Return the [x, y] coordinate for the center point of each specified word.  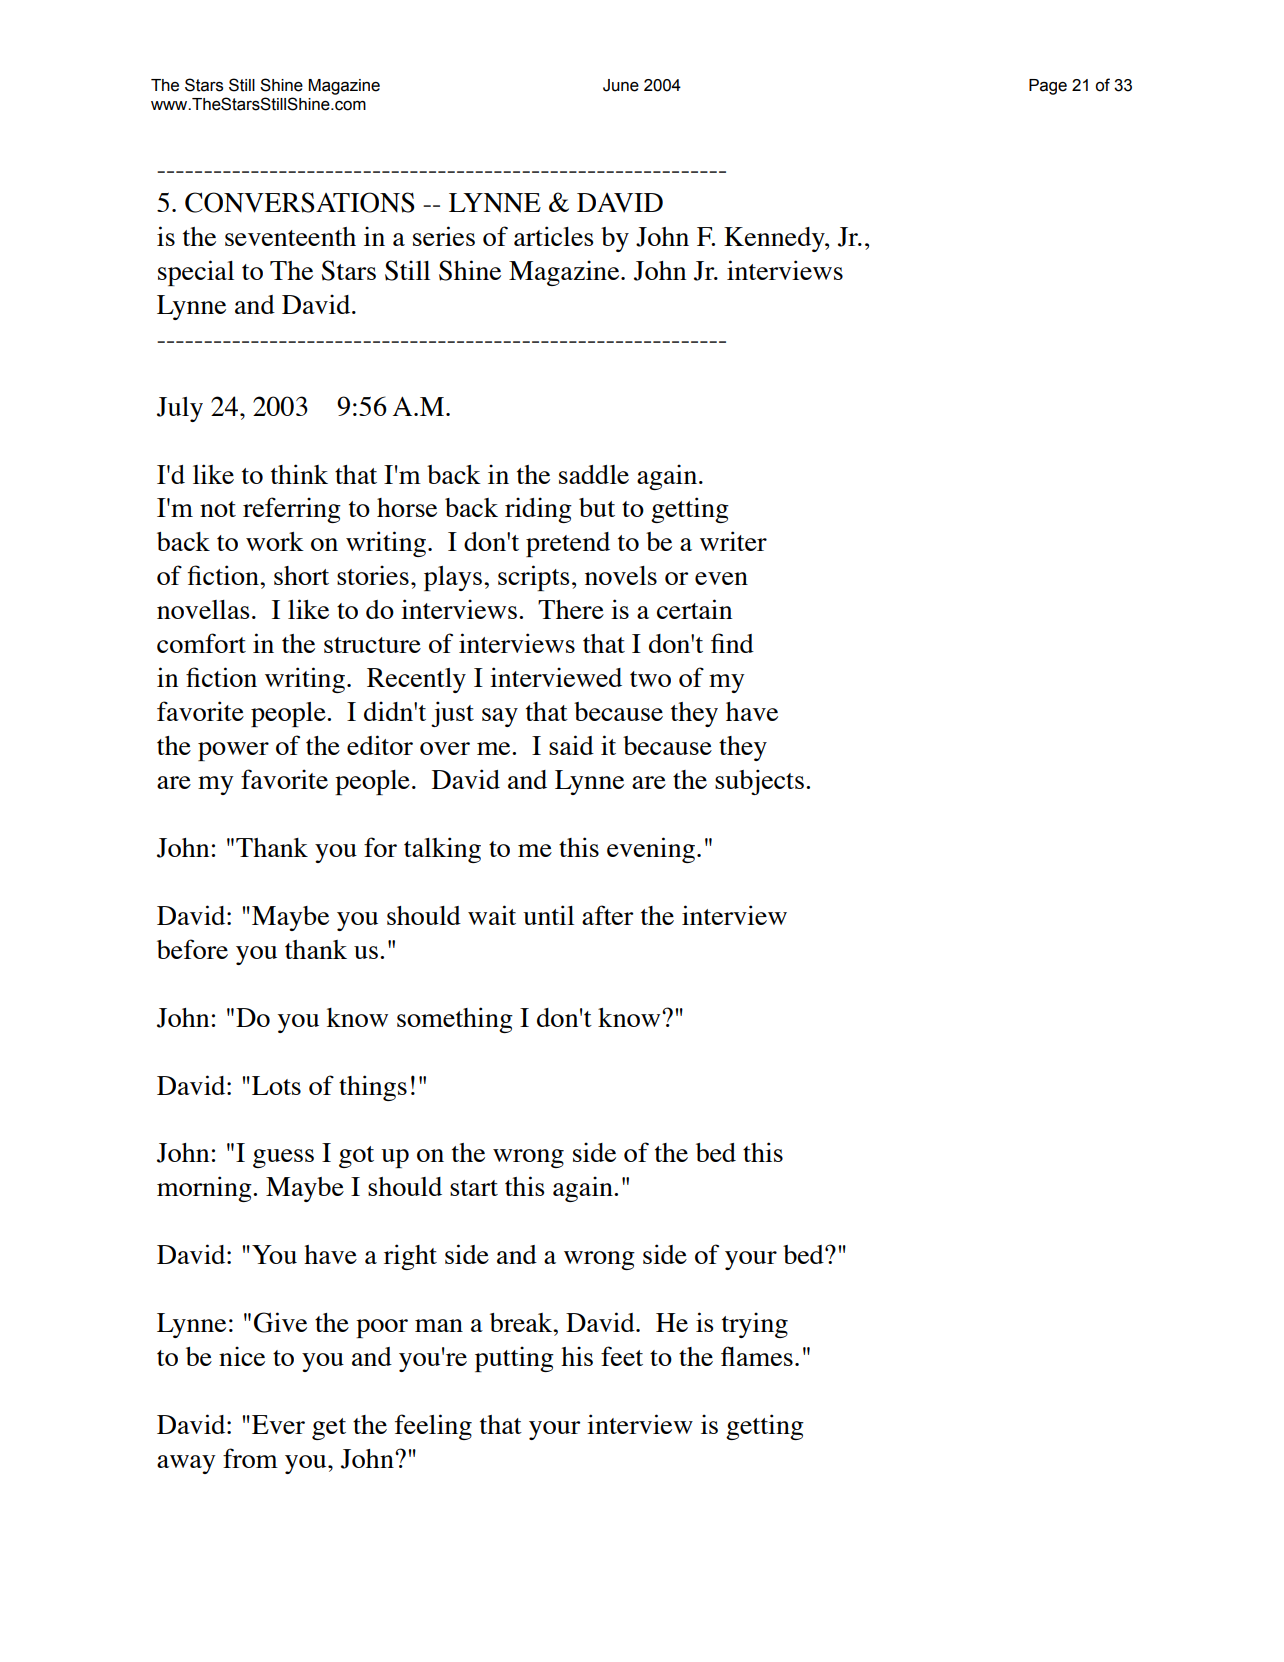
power [233, 751]
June [621, 85]
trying [755, 1325]
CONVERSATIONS [300, 202]
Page [1048, 87]
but [597, 507]
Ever [278, 1424]
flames [757, 1356]
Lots [276, 1085]
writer [733, 541]
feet [622, 1356]
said [571, 745]
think [299, 474]
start [474, 1188]
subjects [759, 782]
